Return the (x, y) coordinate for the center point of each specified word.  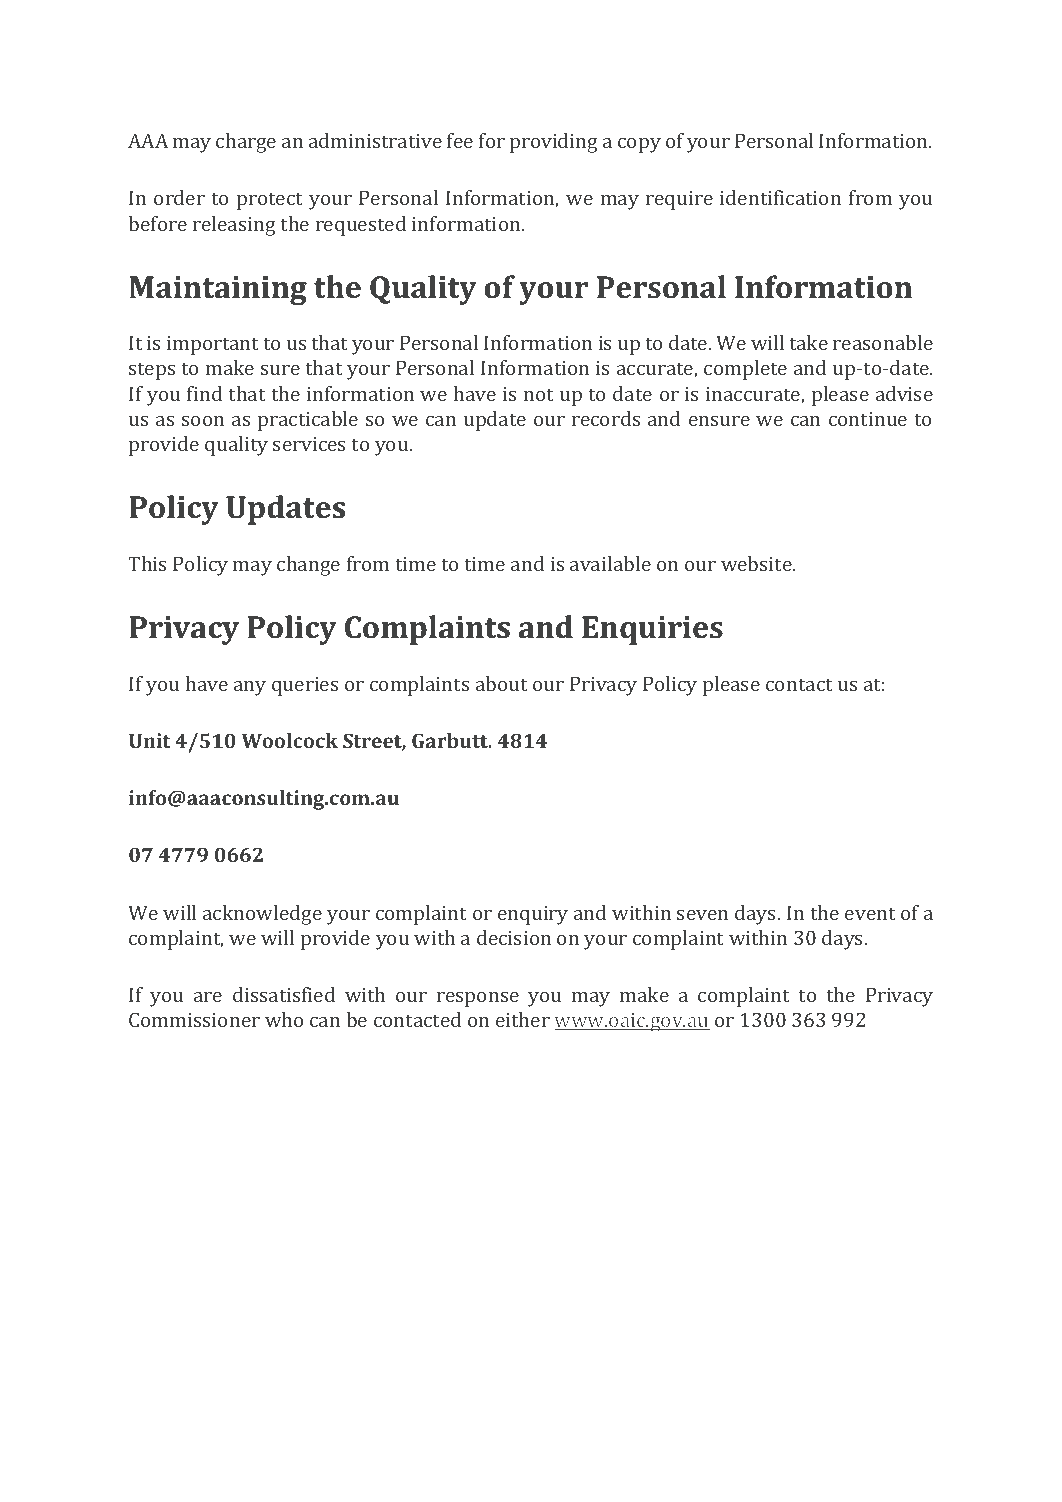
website (757, 563)
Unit (150, 740)
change (308, 566)
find (204, 393)
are (208, 997)
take (808, 342)
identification (780, 197)
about (501, 683)
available (610, 563)
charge (246, 143)
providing (554, 143)
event (870, 913)
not (538, 394)
